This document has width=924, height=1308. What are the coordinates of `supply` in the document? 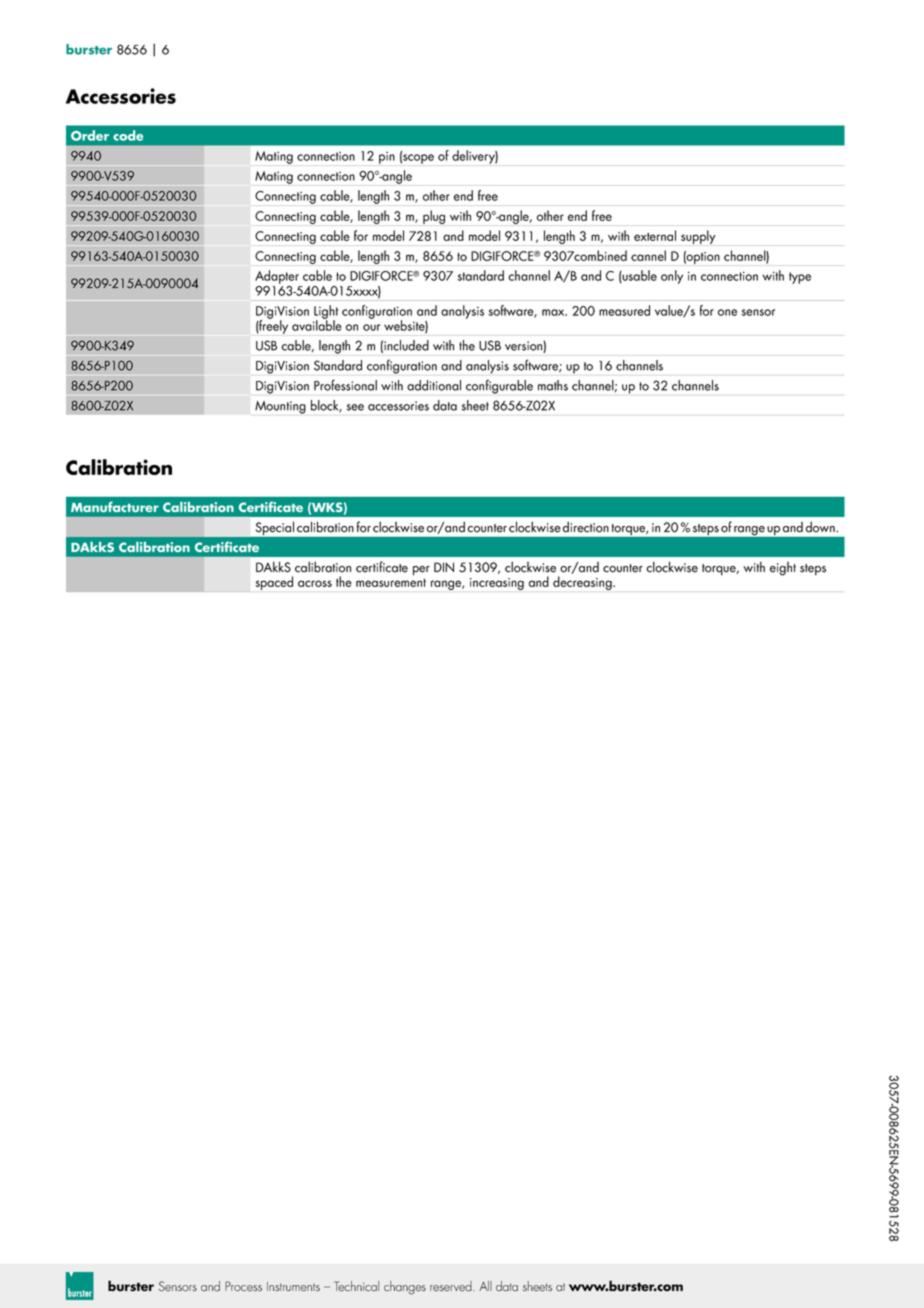 It's located at (698, 237).
